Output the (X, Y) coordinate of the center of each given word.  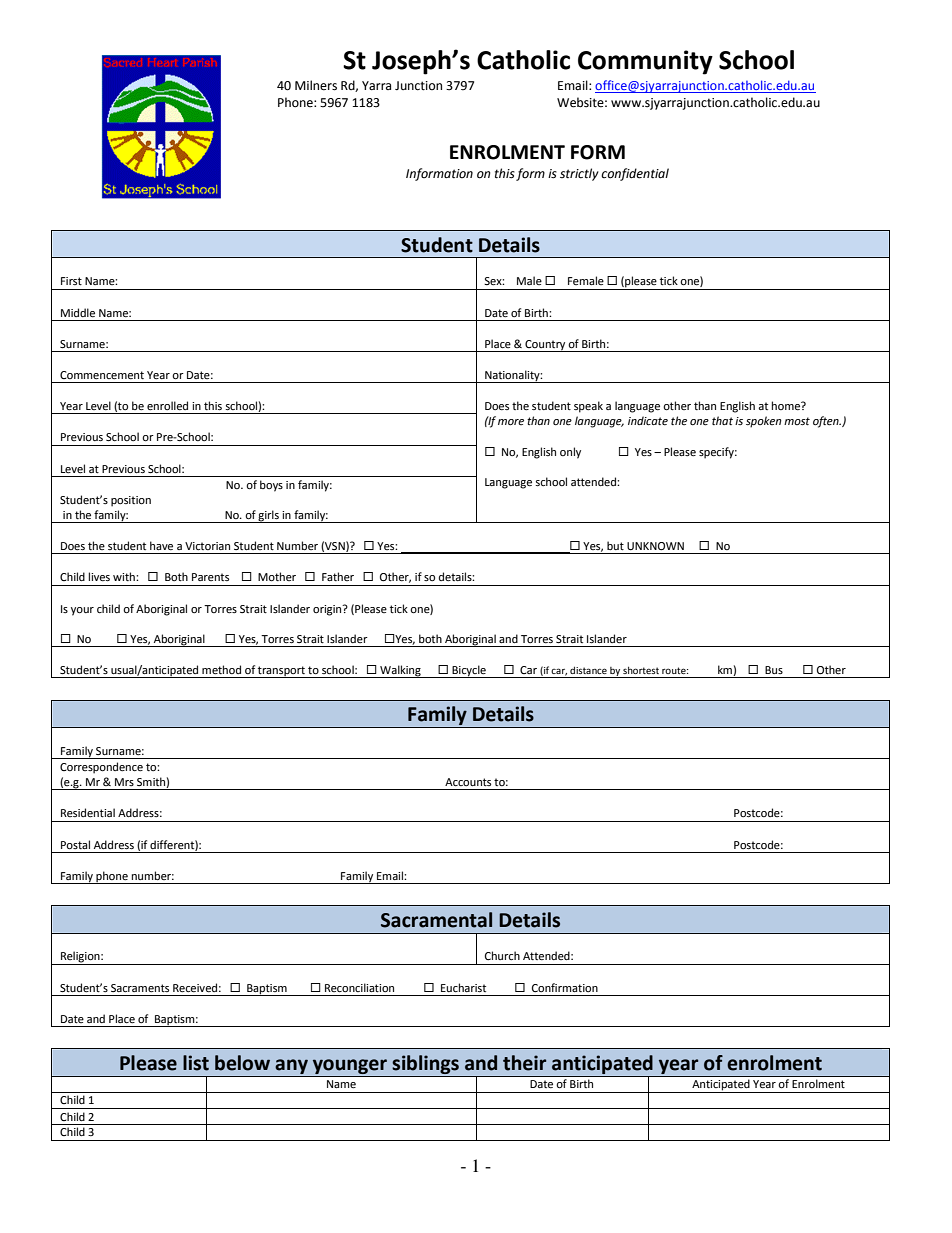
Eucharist (463, 987)
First (71, 281)
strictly (579, 174)
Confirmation (565, 987)
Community (645, 62)
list (196, 1063)
